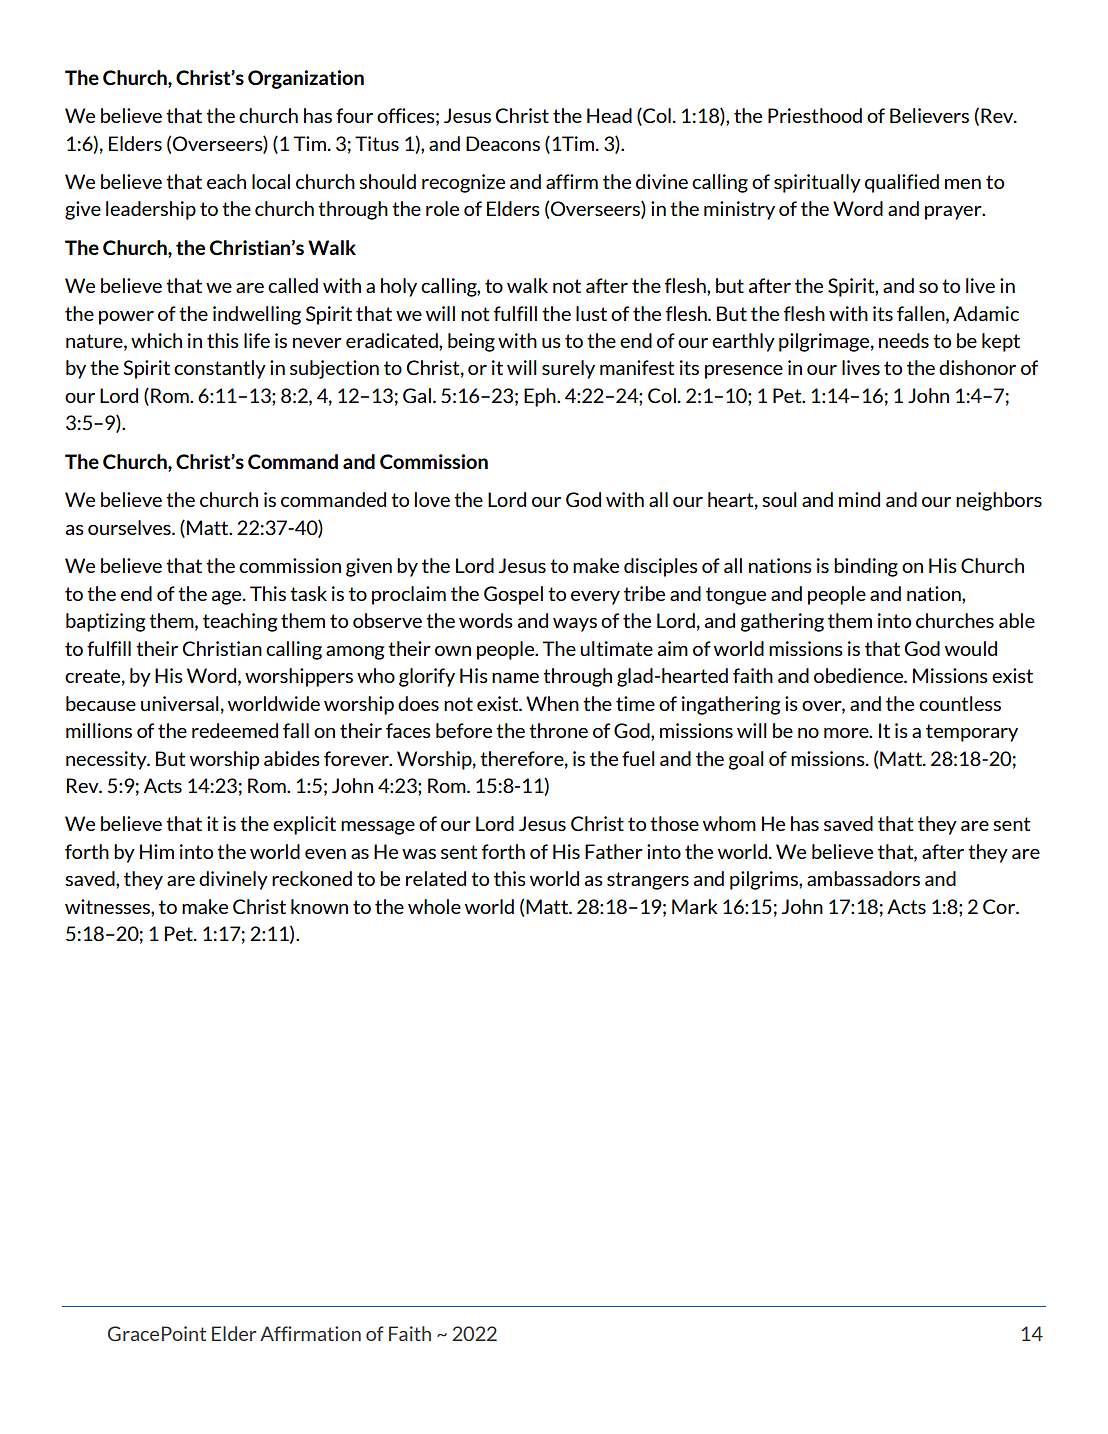 This screenshot has width=1108, height=1434. I want to click on ambassadors, so click(863, 878).
